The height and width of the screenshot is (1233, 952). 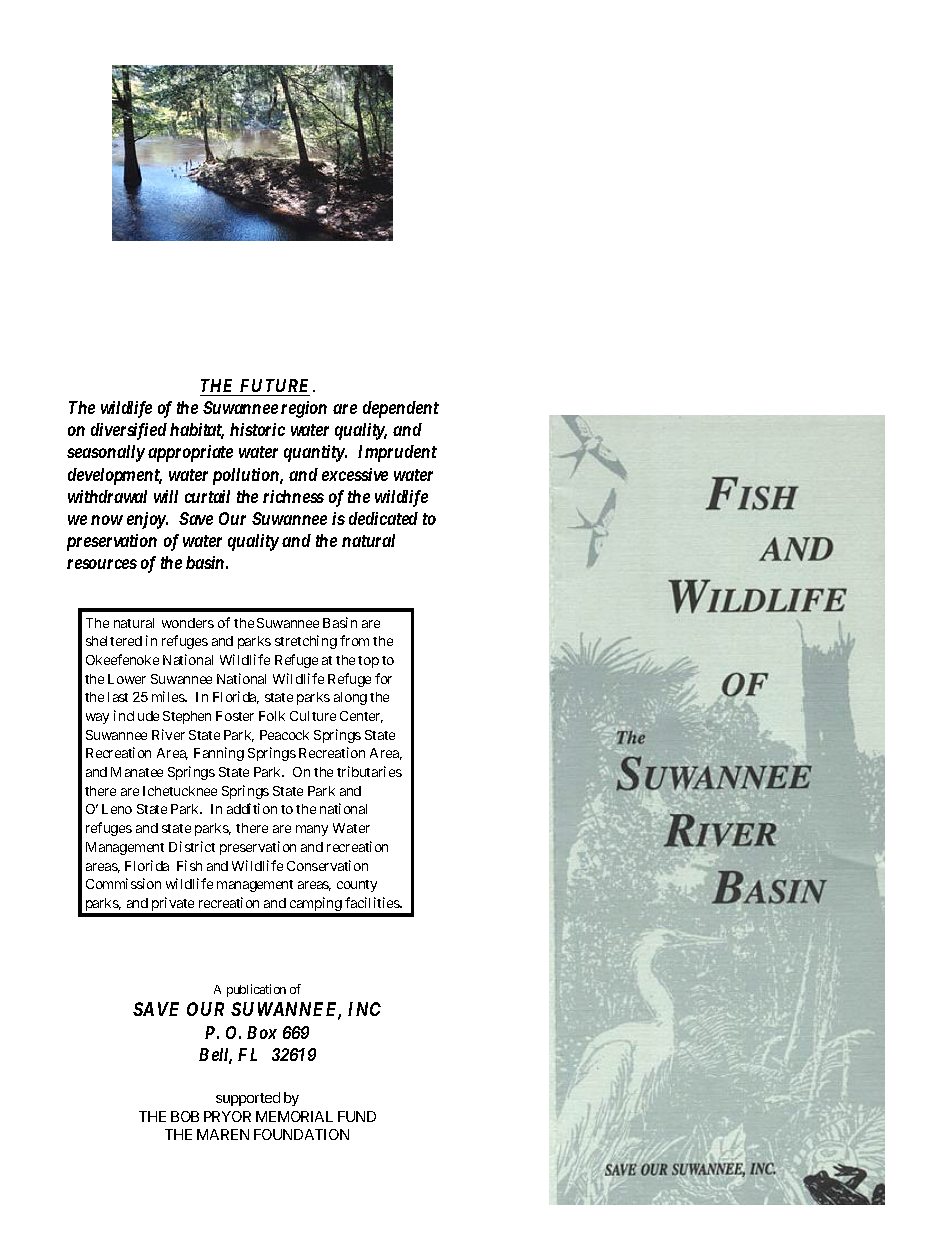 What do you see at coordinates (129, 431) in the screenshot?
I see `diversified` at bounding box center [129, 431].
